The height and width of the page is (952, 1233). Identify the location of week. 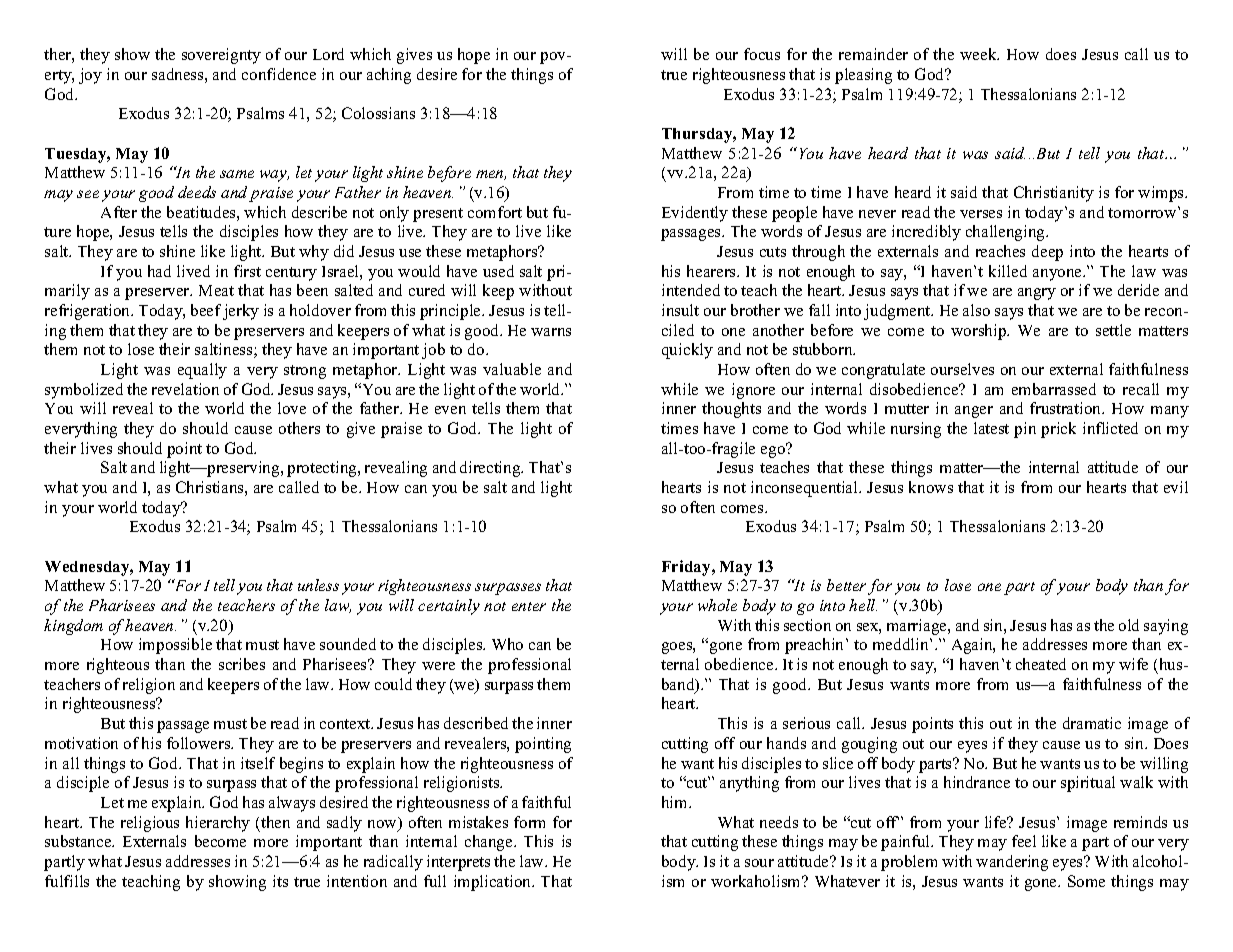
(979, 54).
